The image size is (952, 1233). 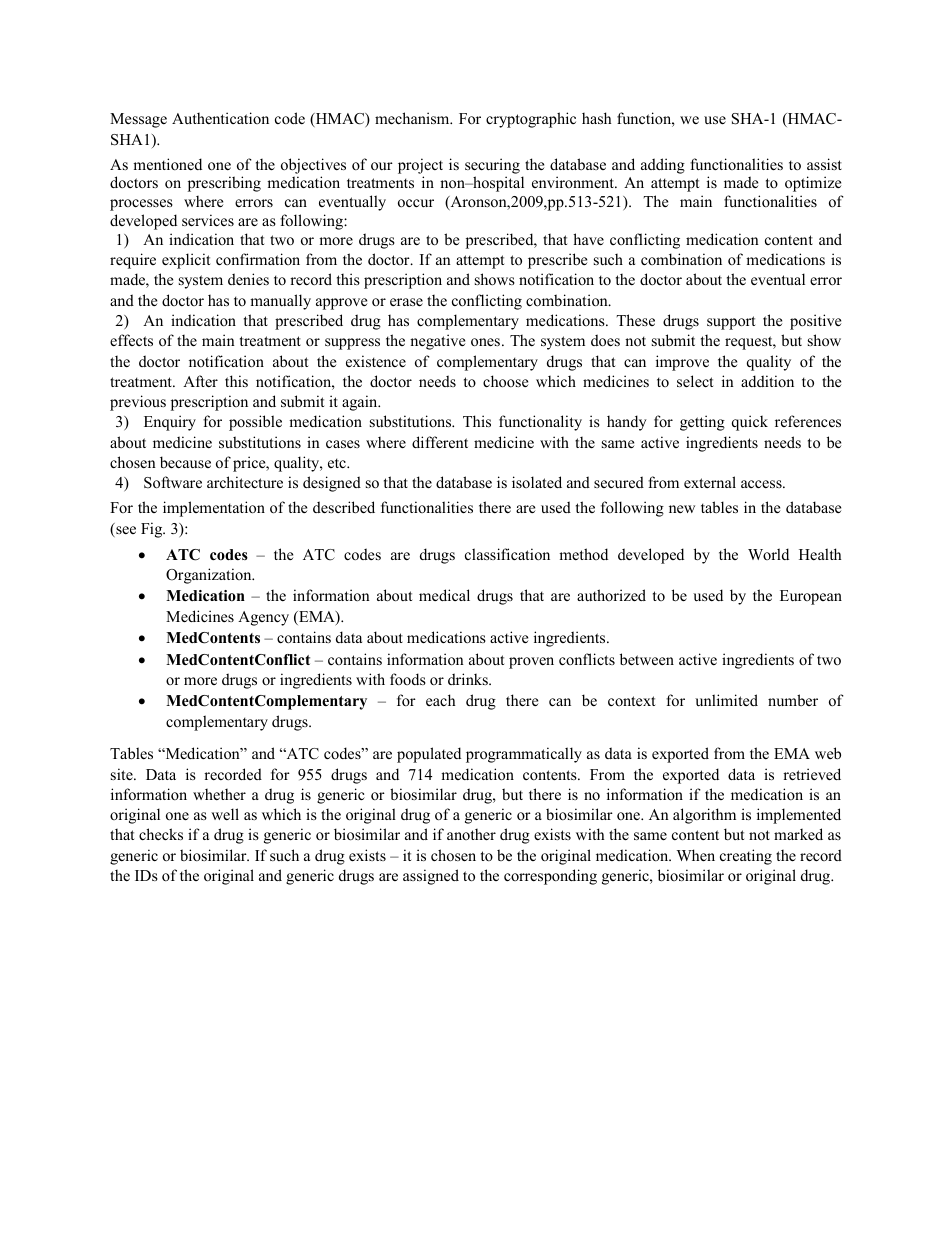 I want to click on external, so click(x=710, y=482).
